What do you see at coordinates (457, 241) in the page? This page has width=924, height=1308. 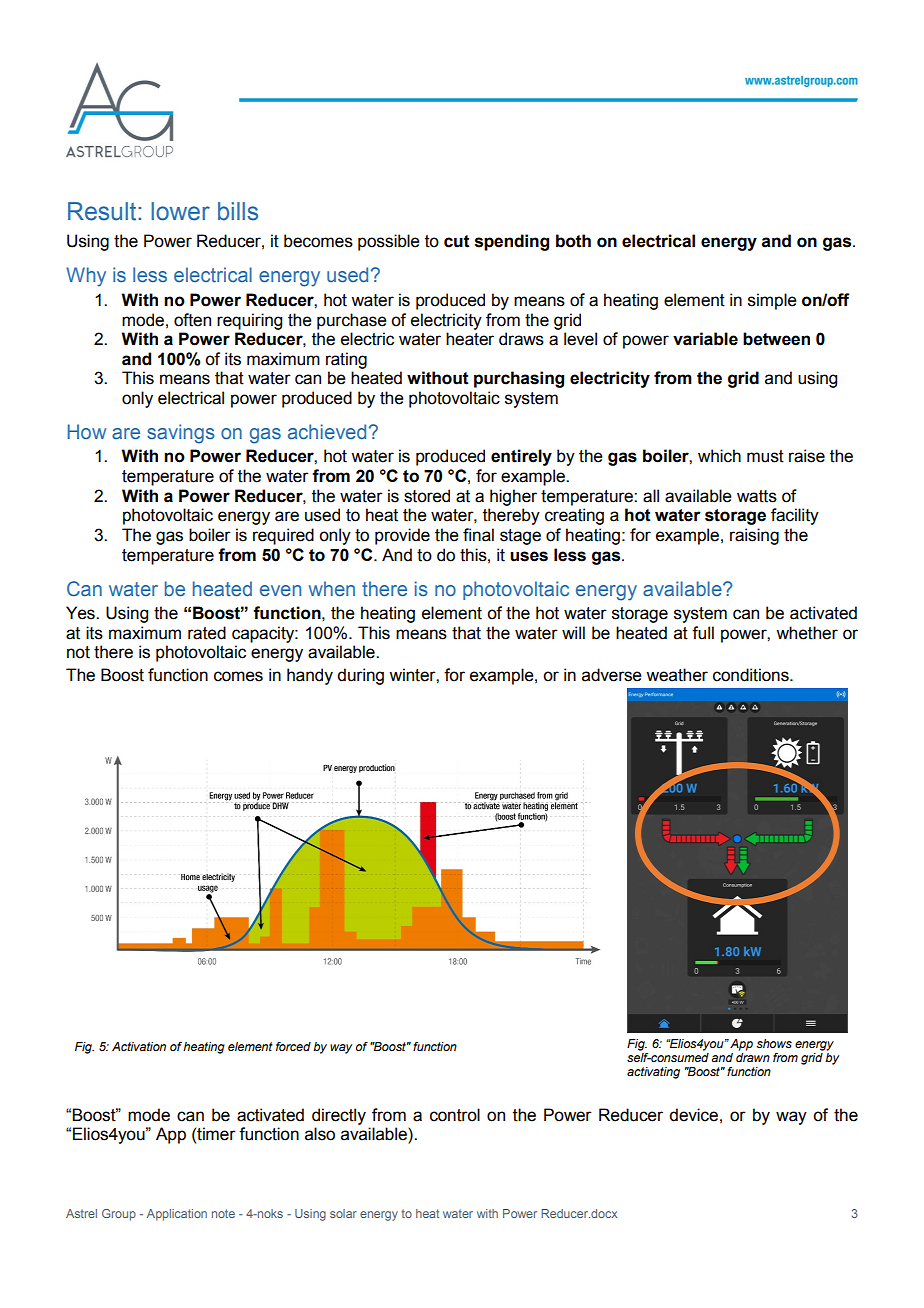 I see `cut` at bounding box center [457, 241].
